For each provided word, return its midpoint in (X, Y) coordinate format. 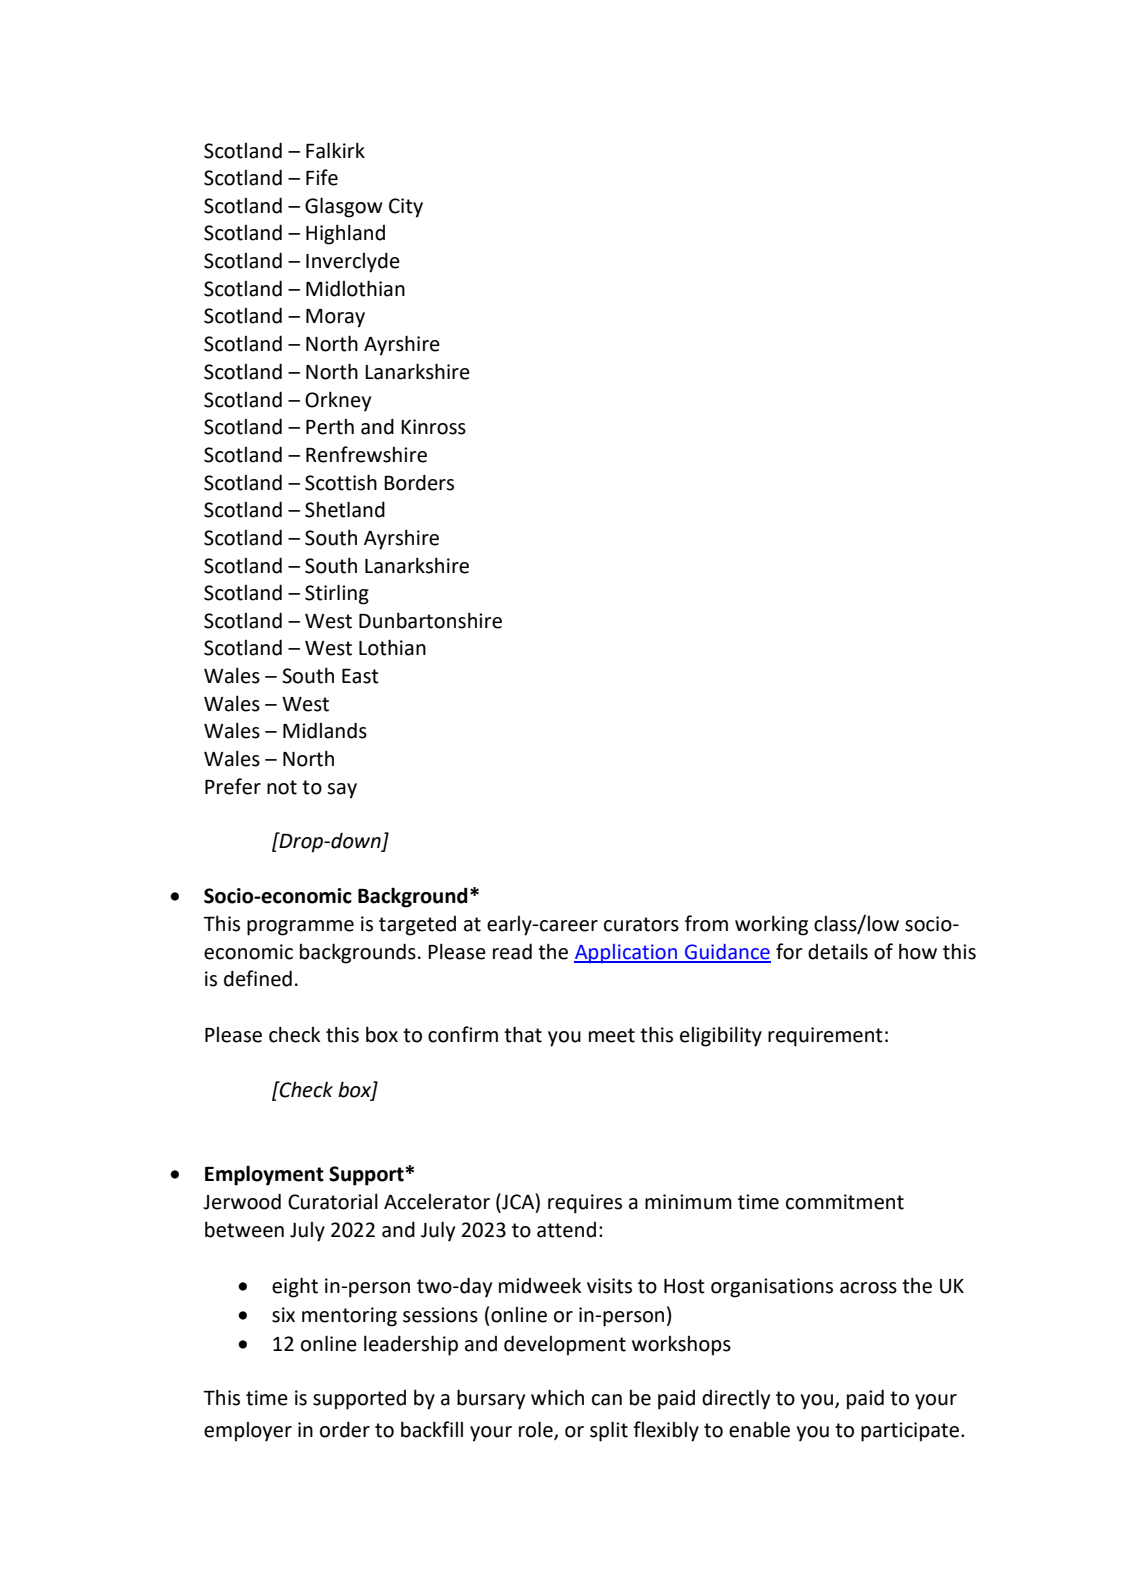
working (771, 925)
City (406, 208)
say (342, 791)
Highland (345, 234)
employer (248, 1432)
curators (641, 924)
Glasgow (344, 207)
